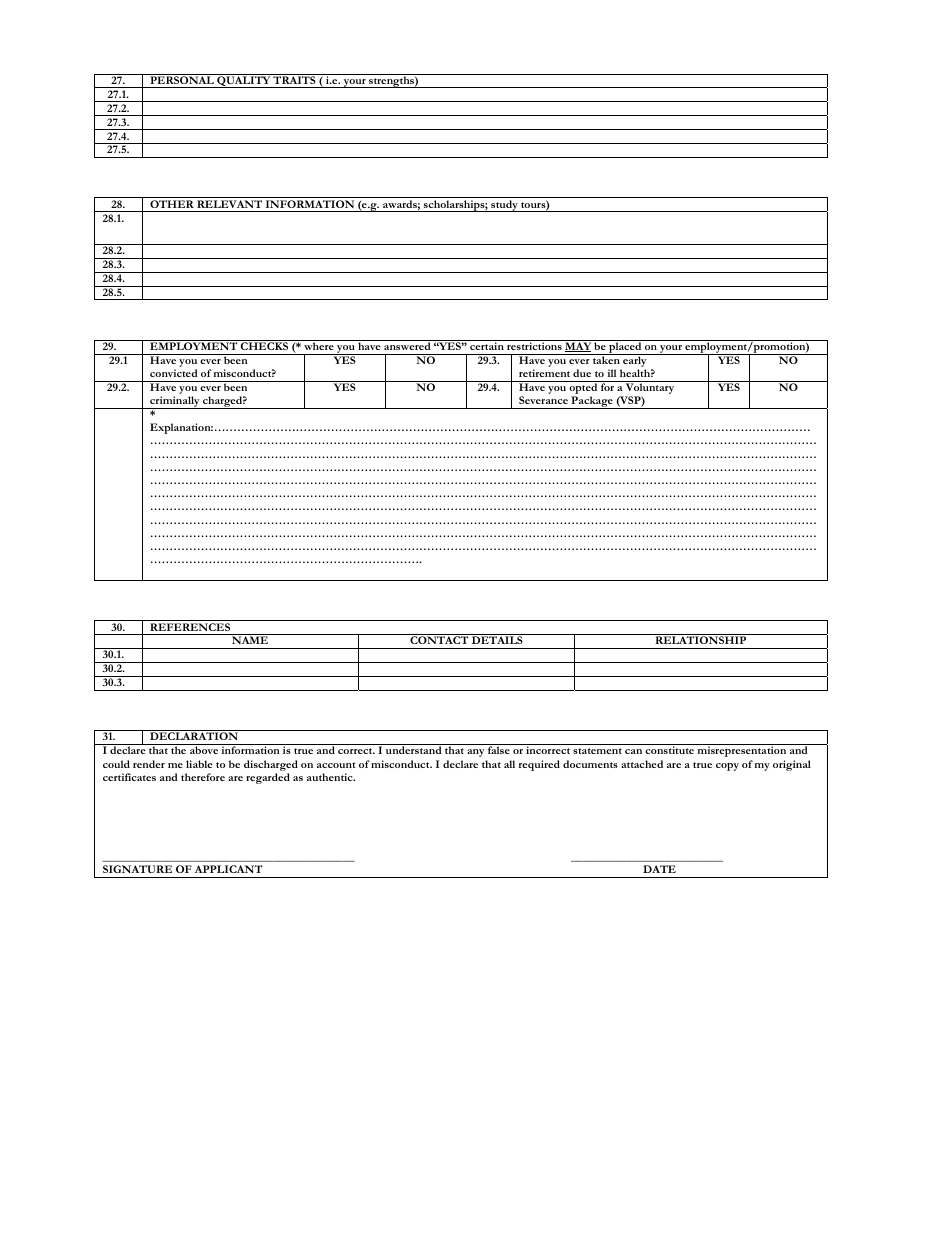  I want to click on study, so click(504, 206).
